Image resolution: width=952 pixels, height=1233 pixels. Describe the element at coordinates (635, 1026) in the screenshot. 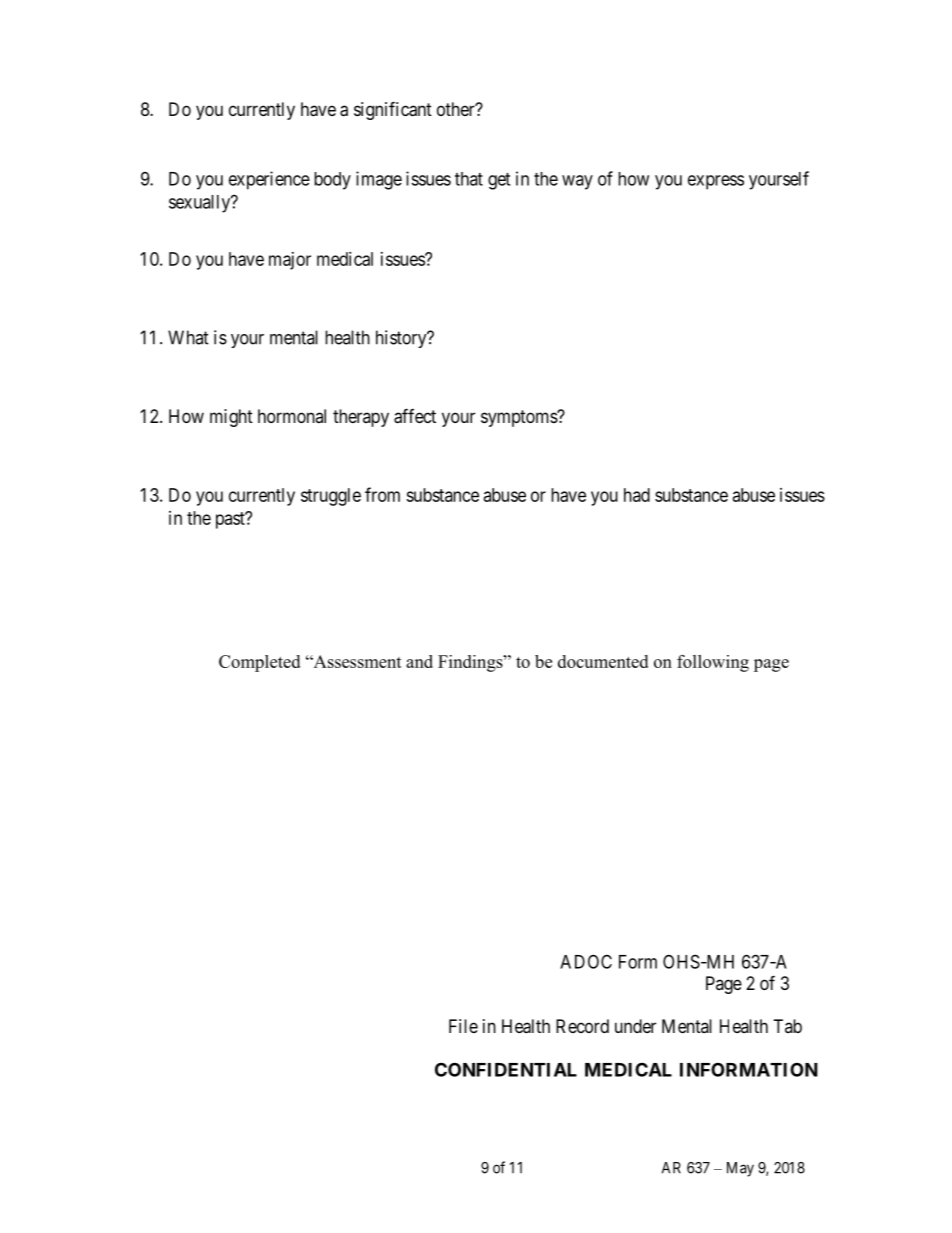

I see `under` at that location.
